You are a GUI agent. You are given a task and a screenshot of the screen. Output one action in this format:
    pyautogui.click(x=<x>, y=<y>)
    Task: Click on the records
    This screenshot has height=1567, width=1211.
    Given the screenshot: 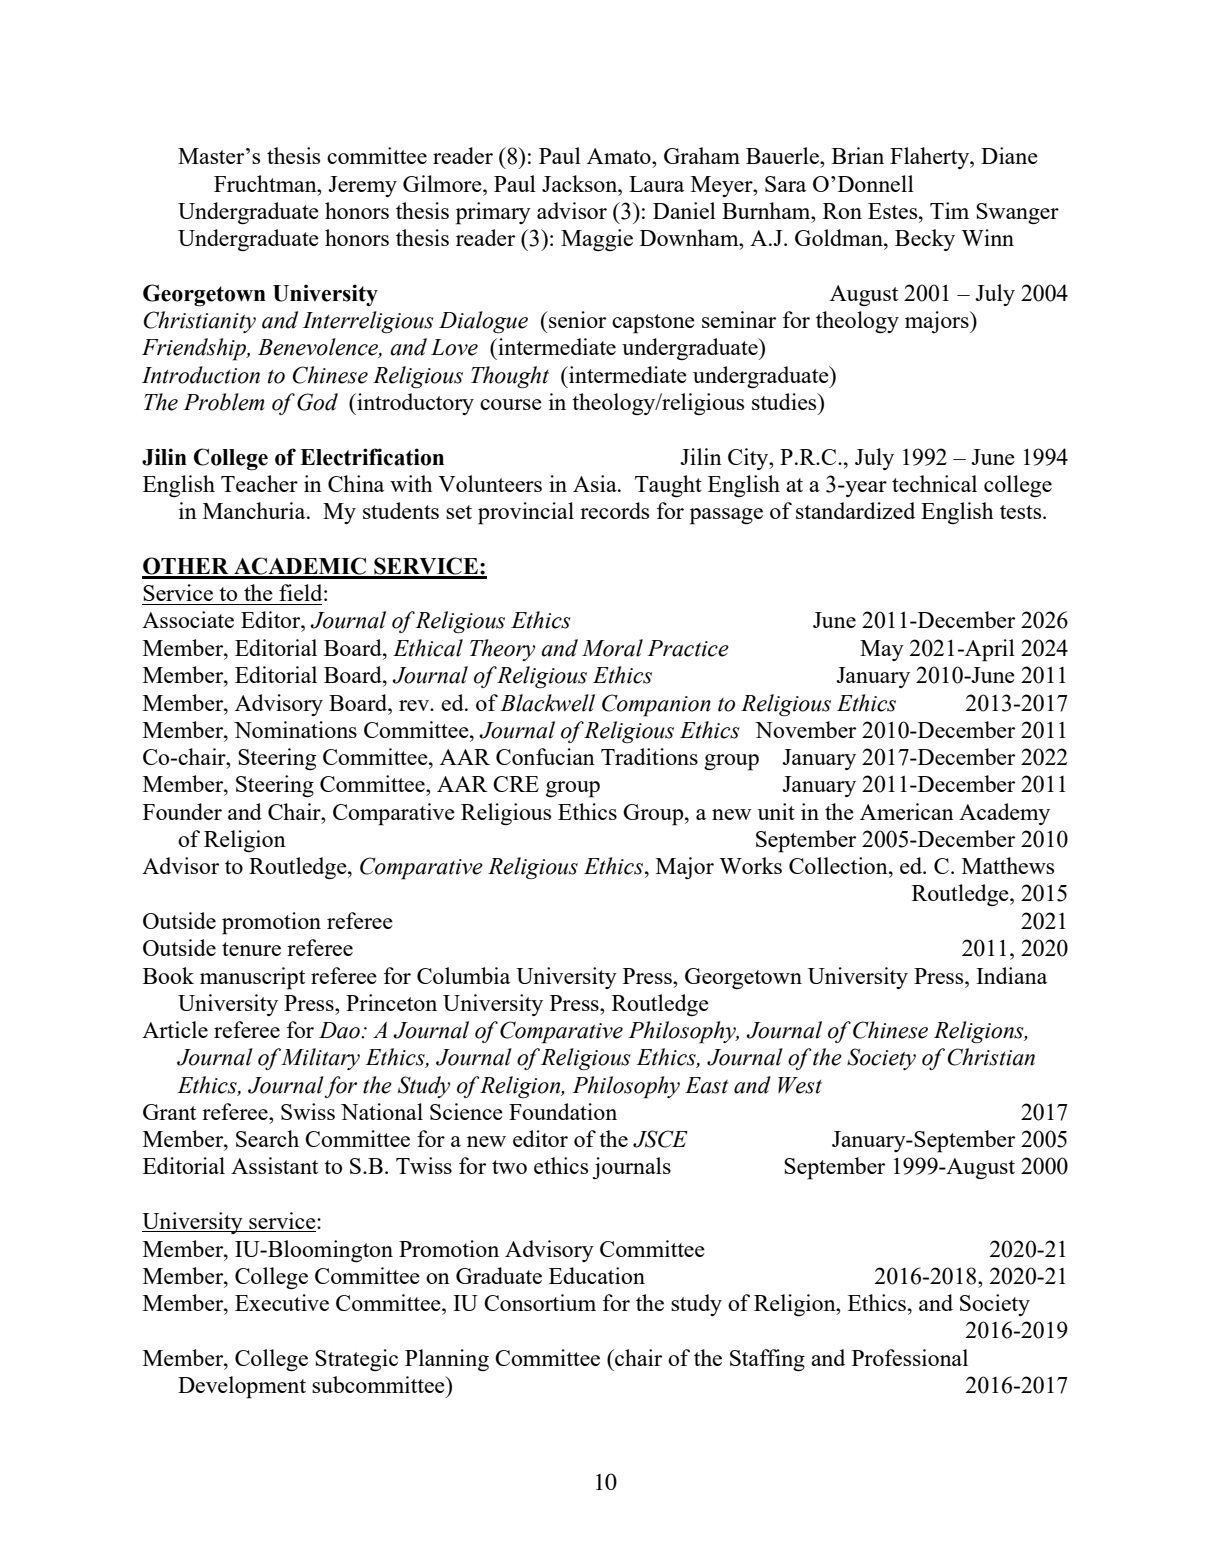 What is the action you would take?
    pyautogui.click(x=614, y=510)
